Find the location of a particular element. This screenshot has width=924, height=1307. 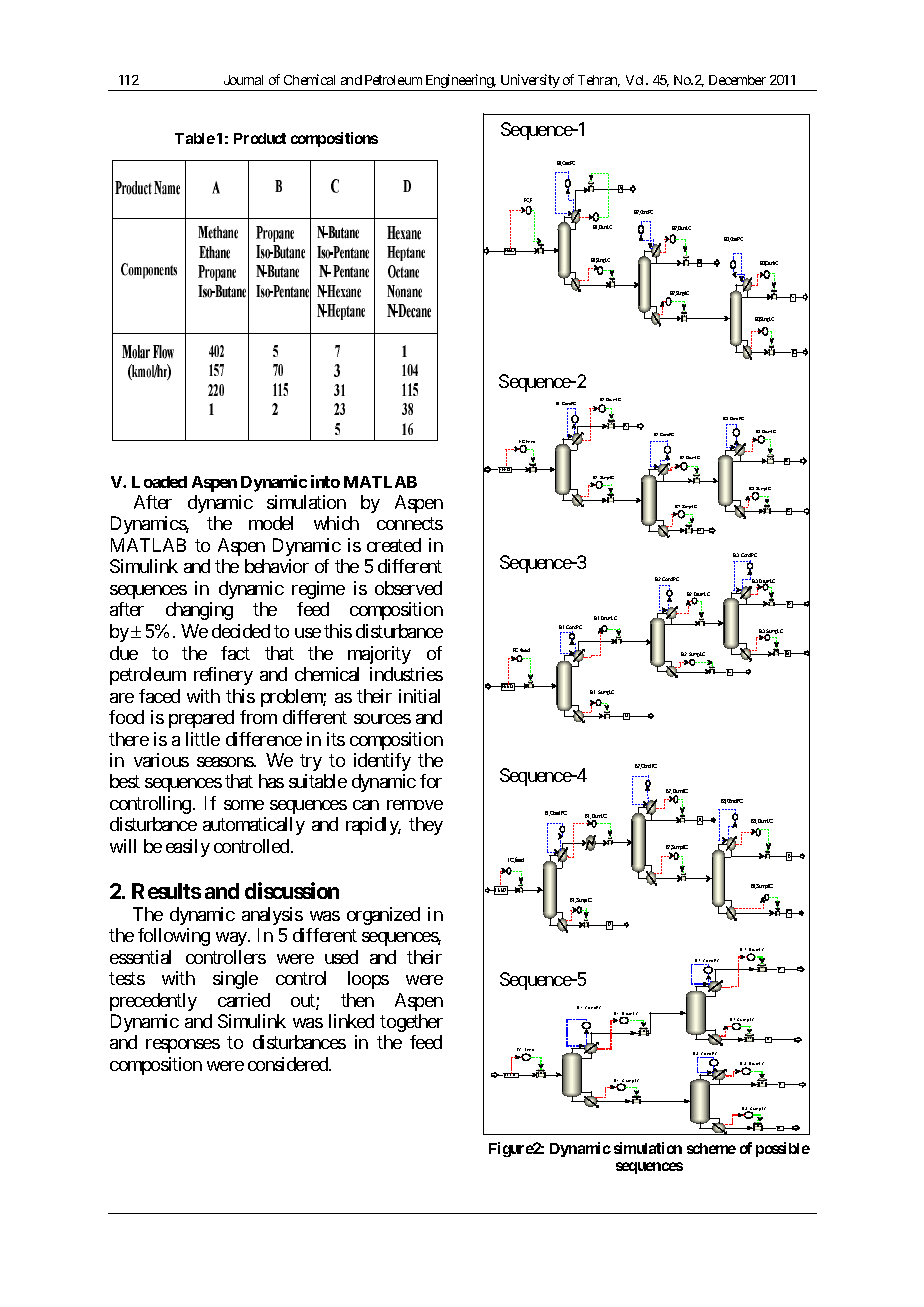

Journal is located at coordinates (243, 80).
